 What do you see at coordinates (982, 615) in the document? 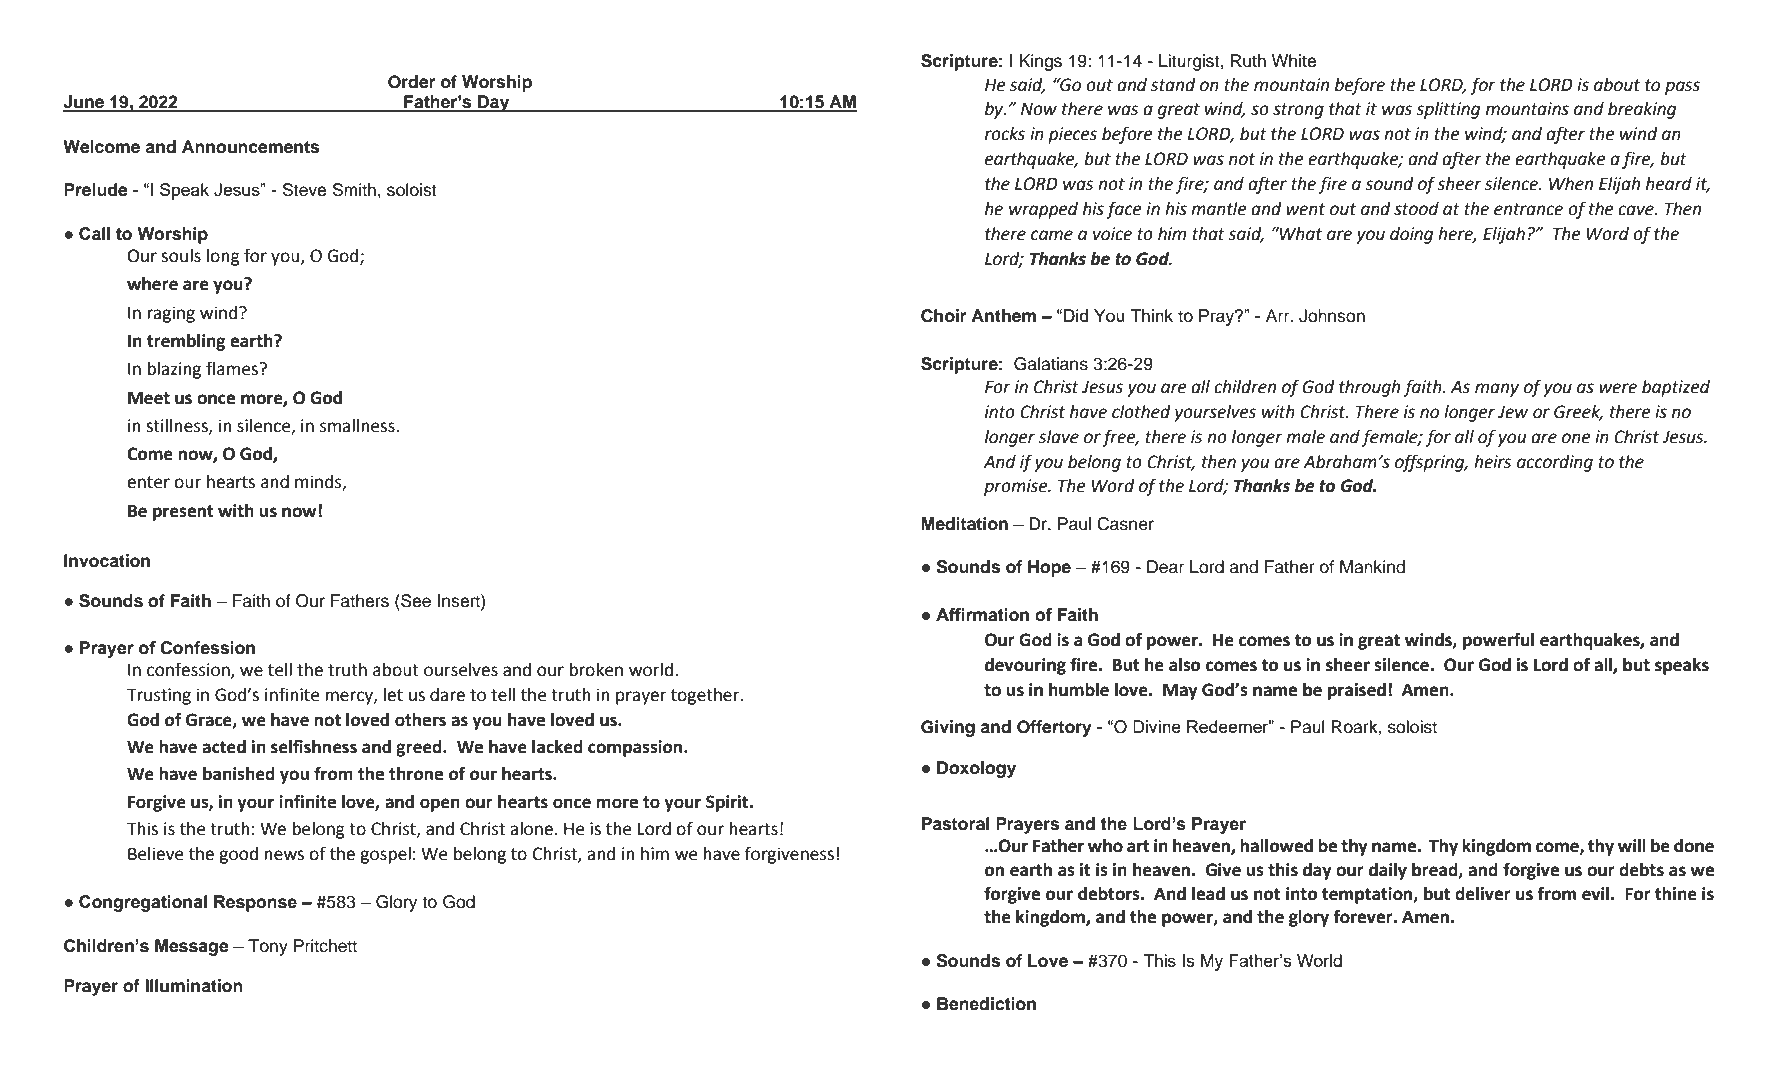
I see `Affirmation` at bounding box center [982, 615].
